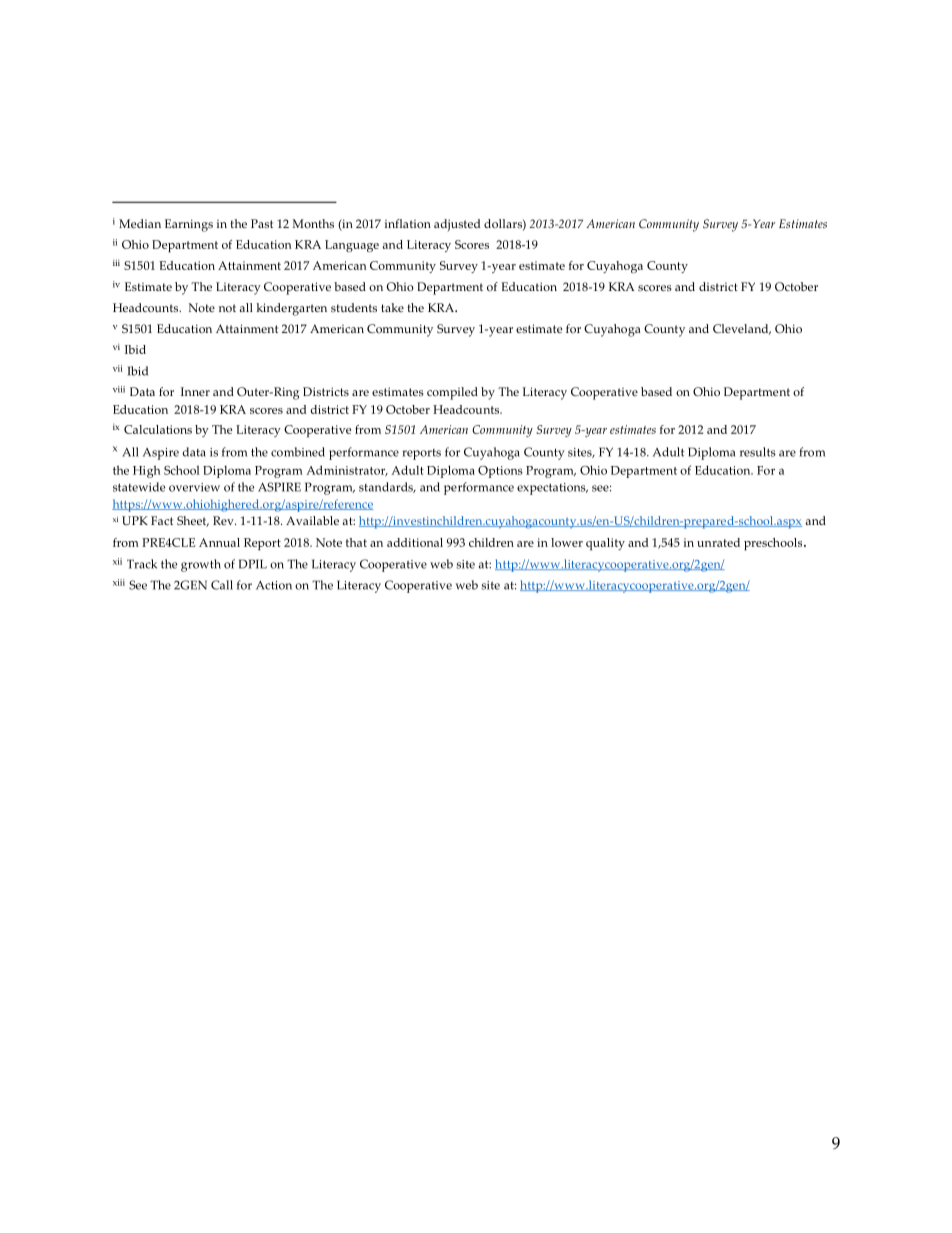 This screenshot has height=1233, width=952. What do you see at coordinates (415, 542) in the screenshot?
I see `additional` at bounding box center [415, 542].
